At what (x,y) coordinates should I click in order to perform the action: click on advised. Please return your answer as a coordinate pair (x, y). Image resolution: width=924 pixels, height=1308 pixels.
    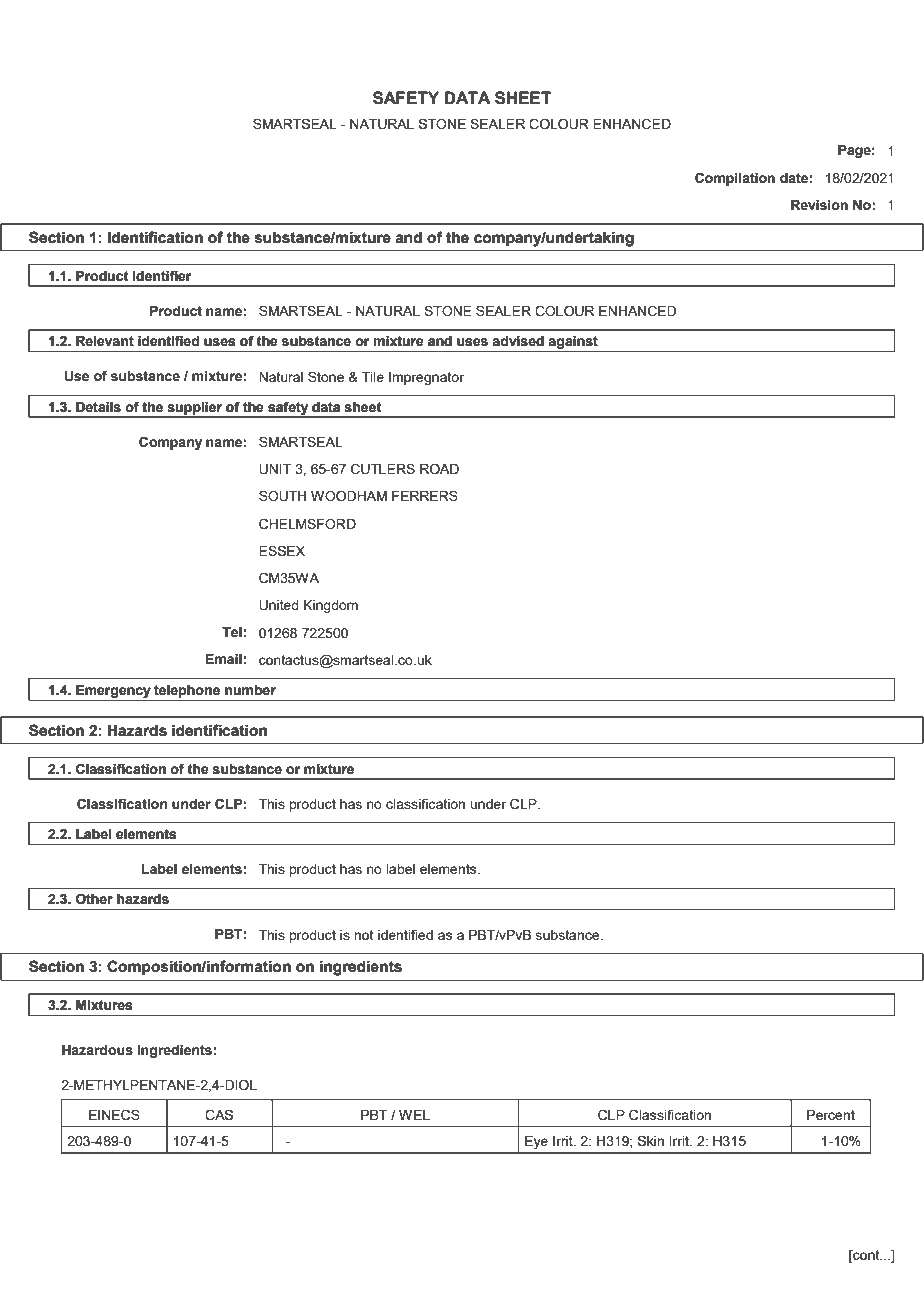
    Looking at the image, I should click on (518, 341).
